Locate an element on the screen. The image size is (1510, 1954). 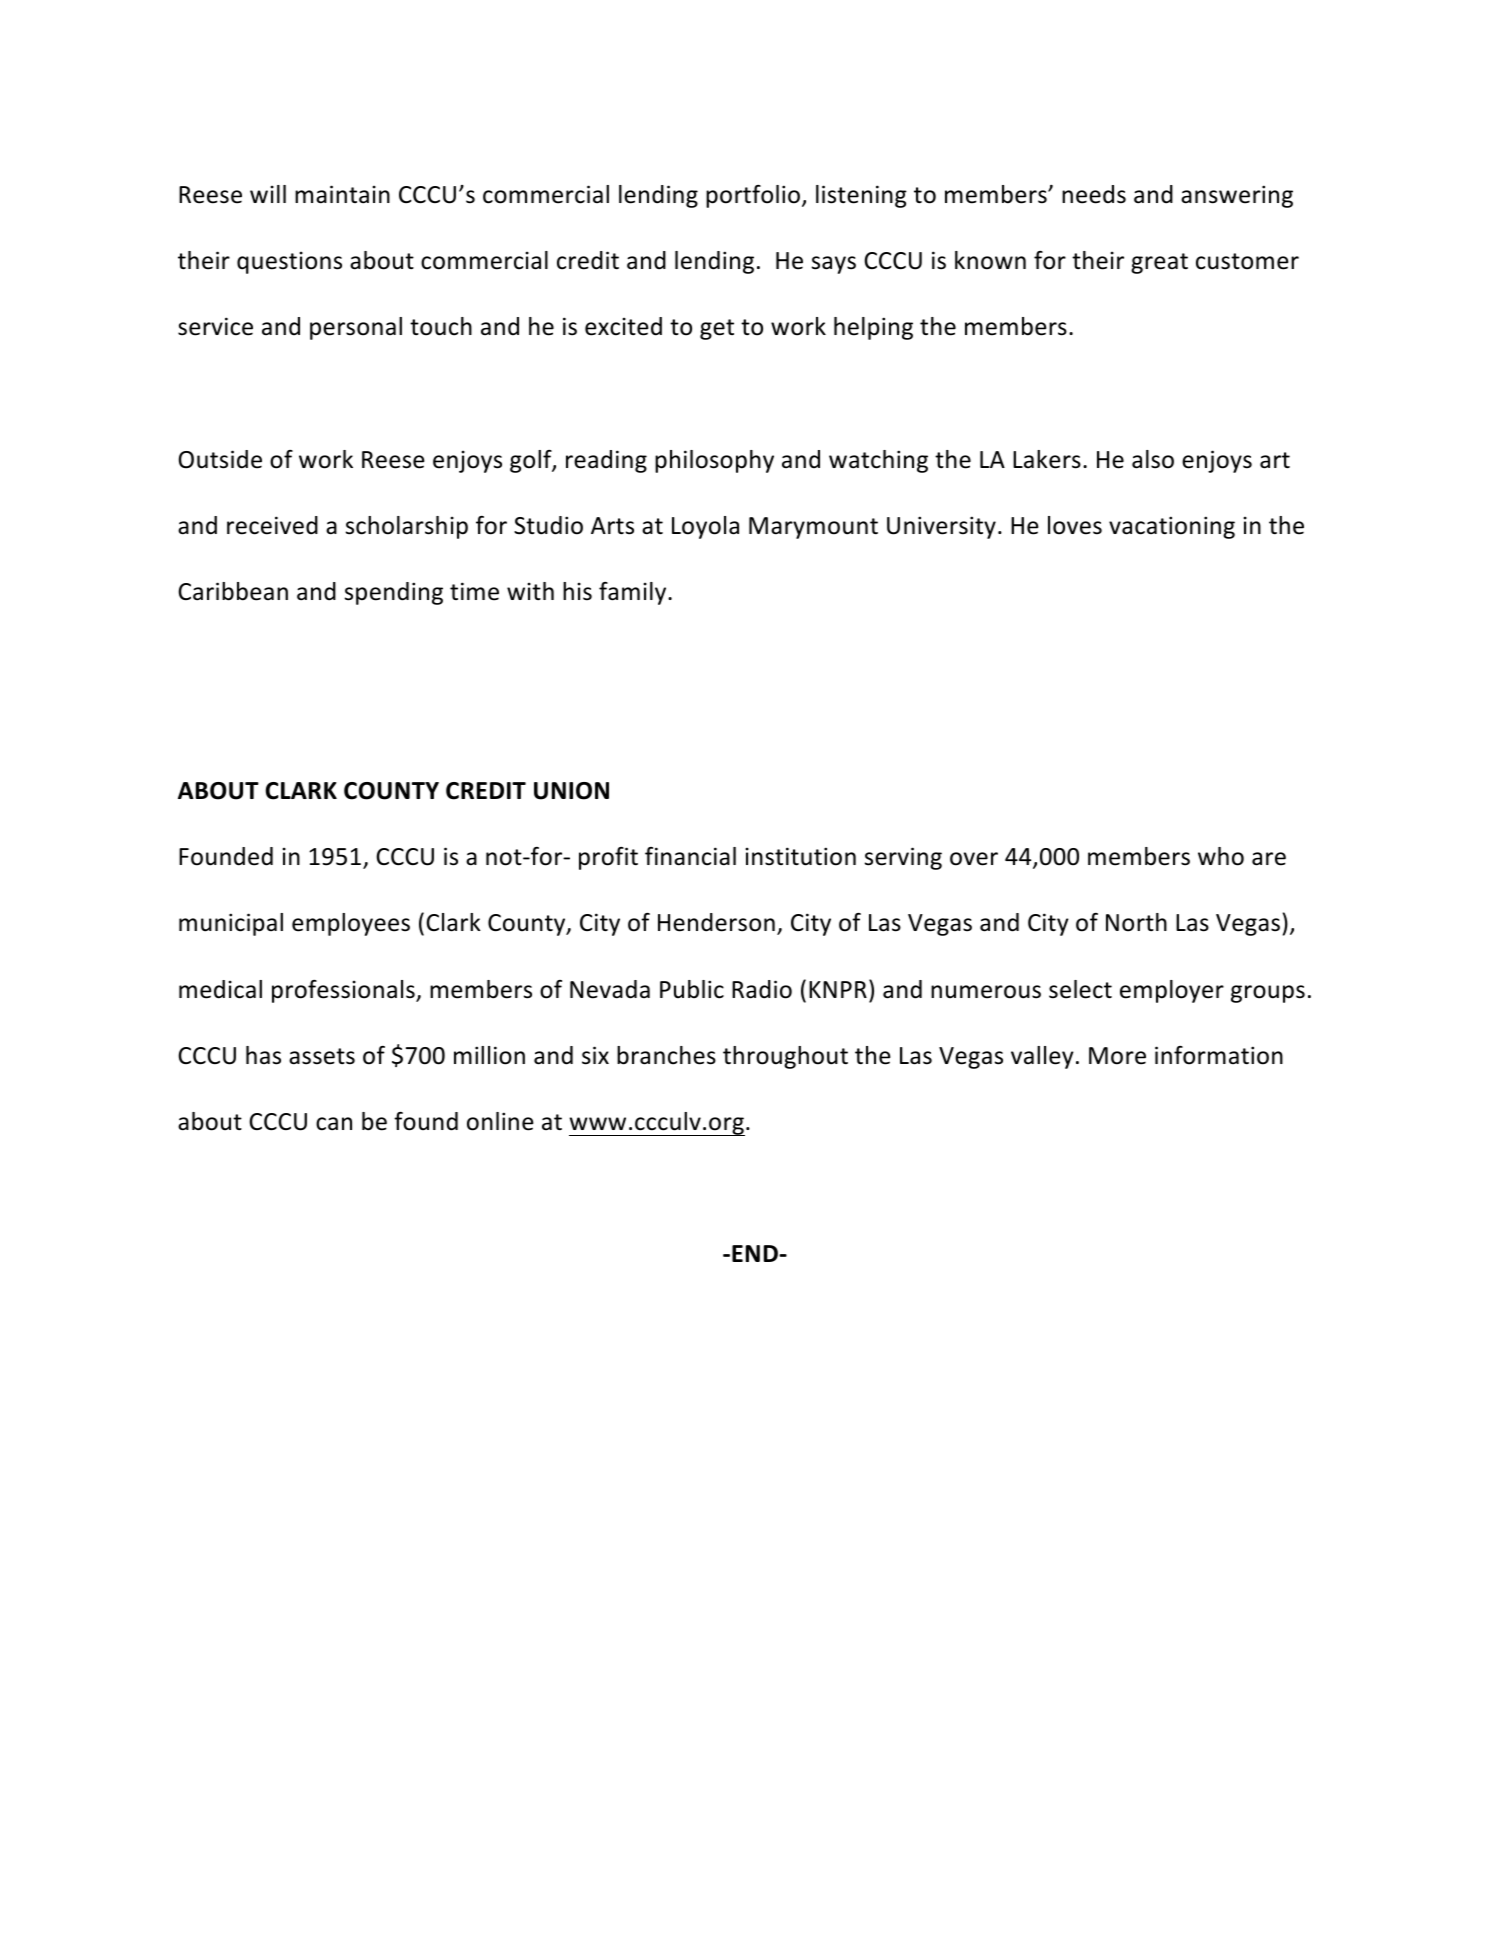
maintain is located at coordinates (342, 194).
